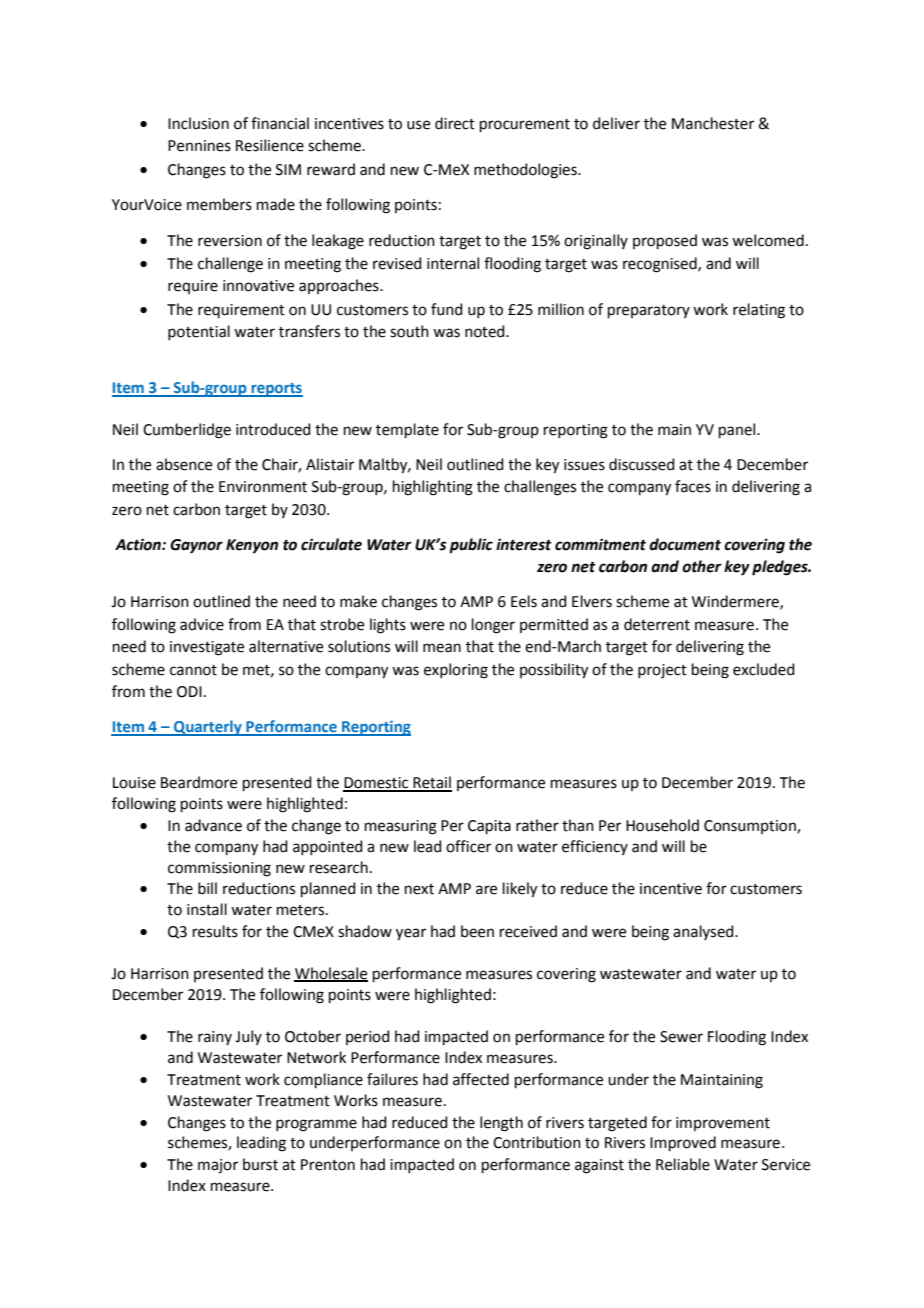 The height and width of the image is (1308, 924). I want to click on analysed, so click(704, 932).
